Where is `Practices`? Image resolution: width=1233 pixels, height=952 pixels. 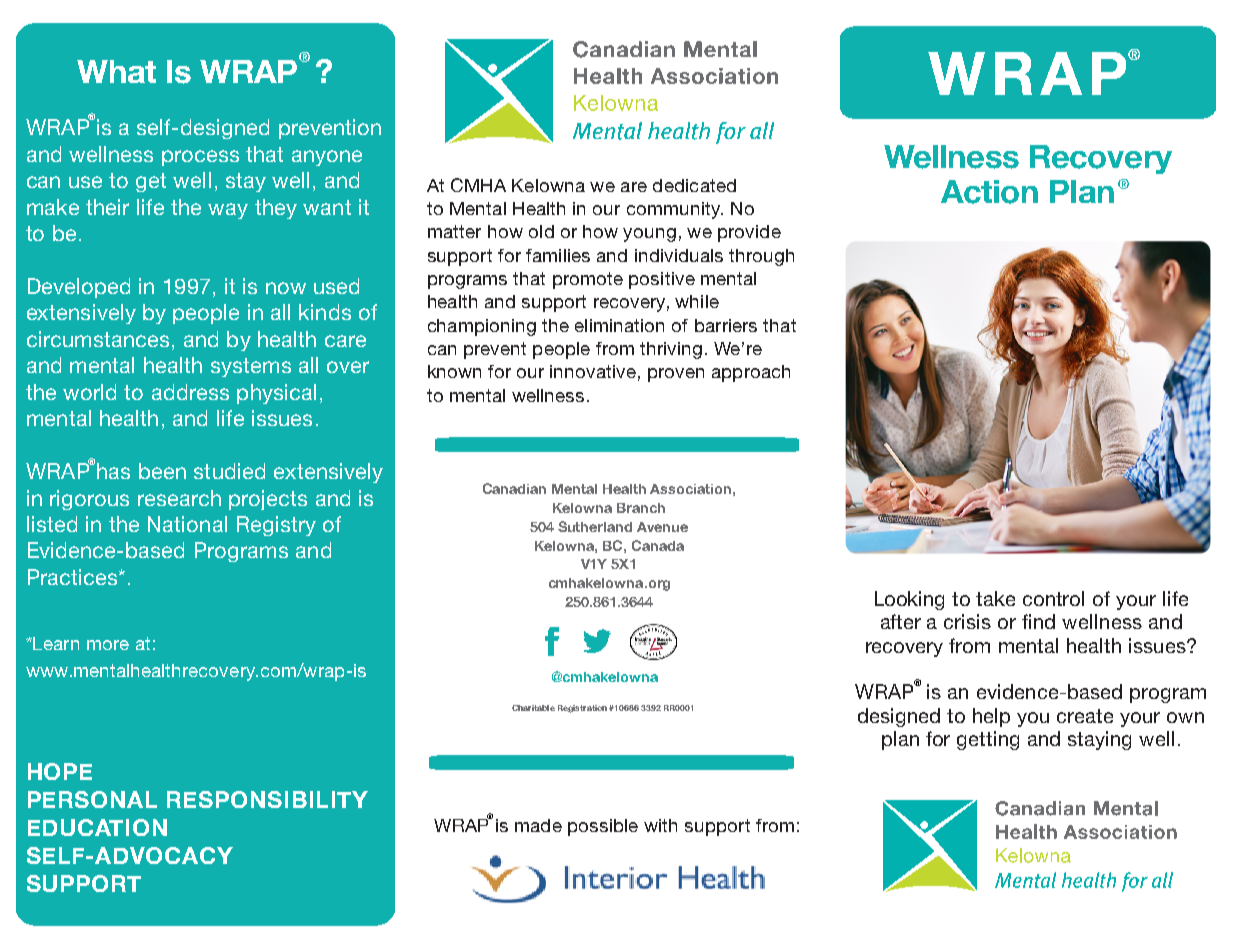
Practices is located at coordinates (74, 577).
